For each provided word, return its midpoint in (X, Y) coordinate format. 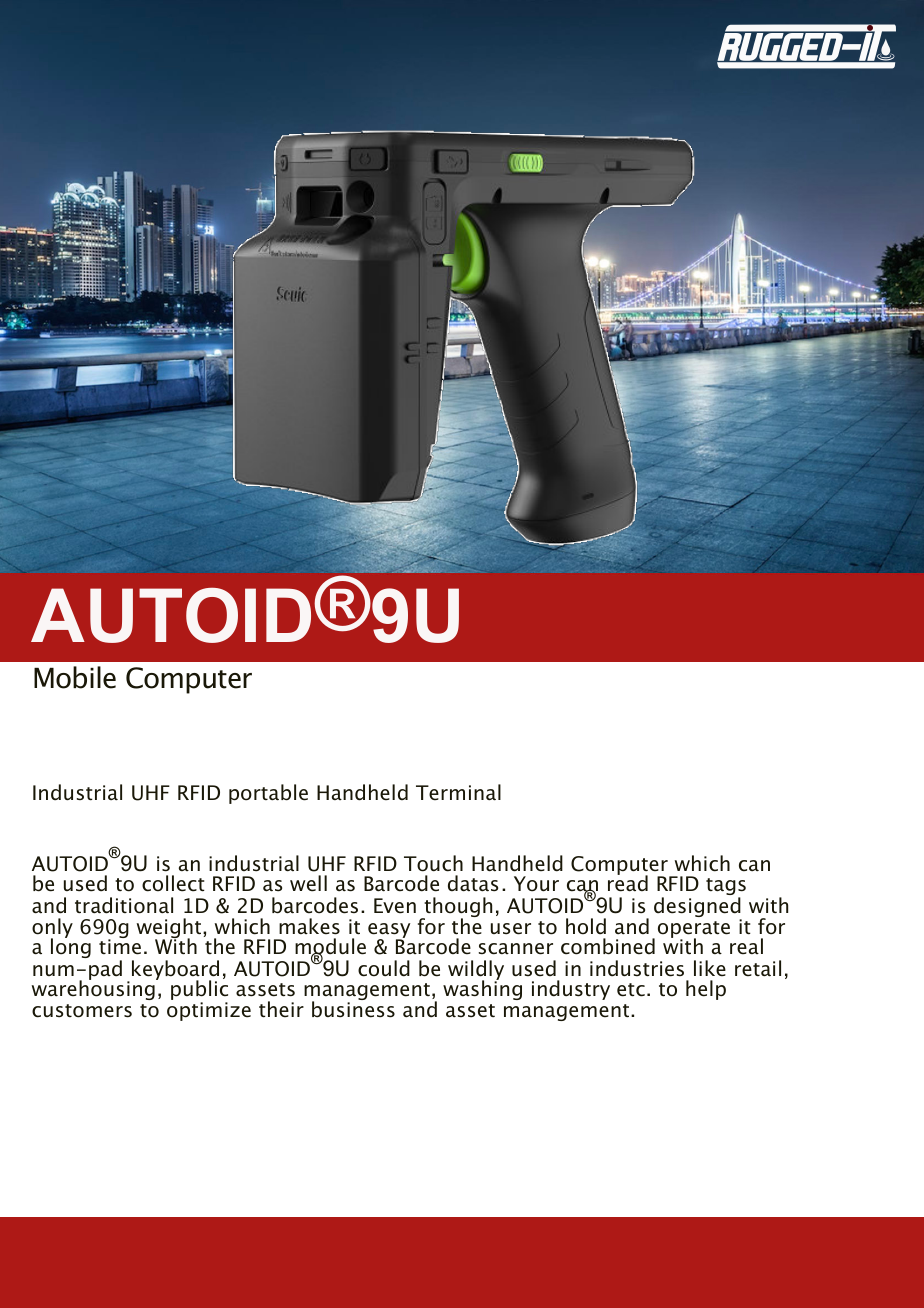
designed (698, 908)
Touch (433, 863)
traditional (124, 905)
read (628, 882)
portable (268, 794)
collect (173, 883)
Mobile (75, 677)
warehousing (94, 989)
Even (395, 906)
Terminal (458, 792)
